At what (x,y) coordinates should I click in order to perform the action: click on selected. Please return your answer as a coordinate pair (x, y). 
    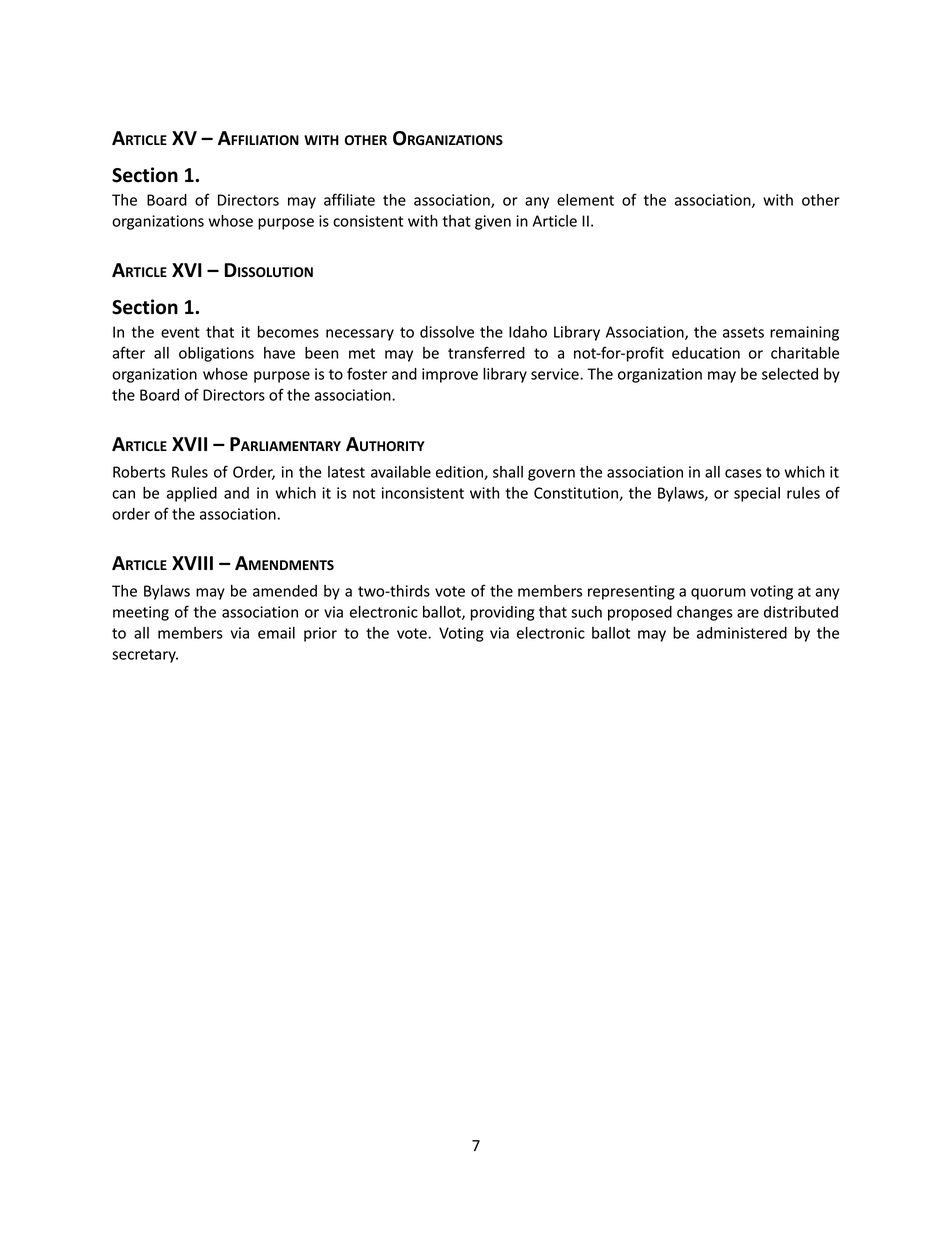
    Looking at the image, I should click on (790, 374).
